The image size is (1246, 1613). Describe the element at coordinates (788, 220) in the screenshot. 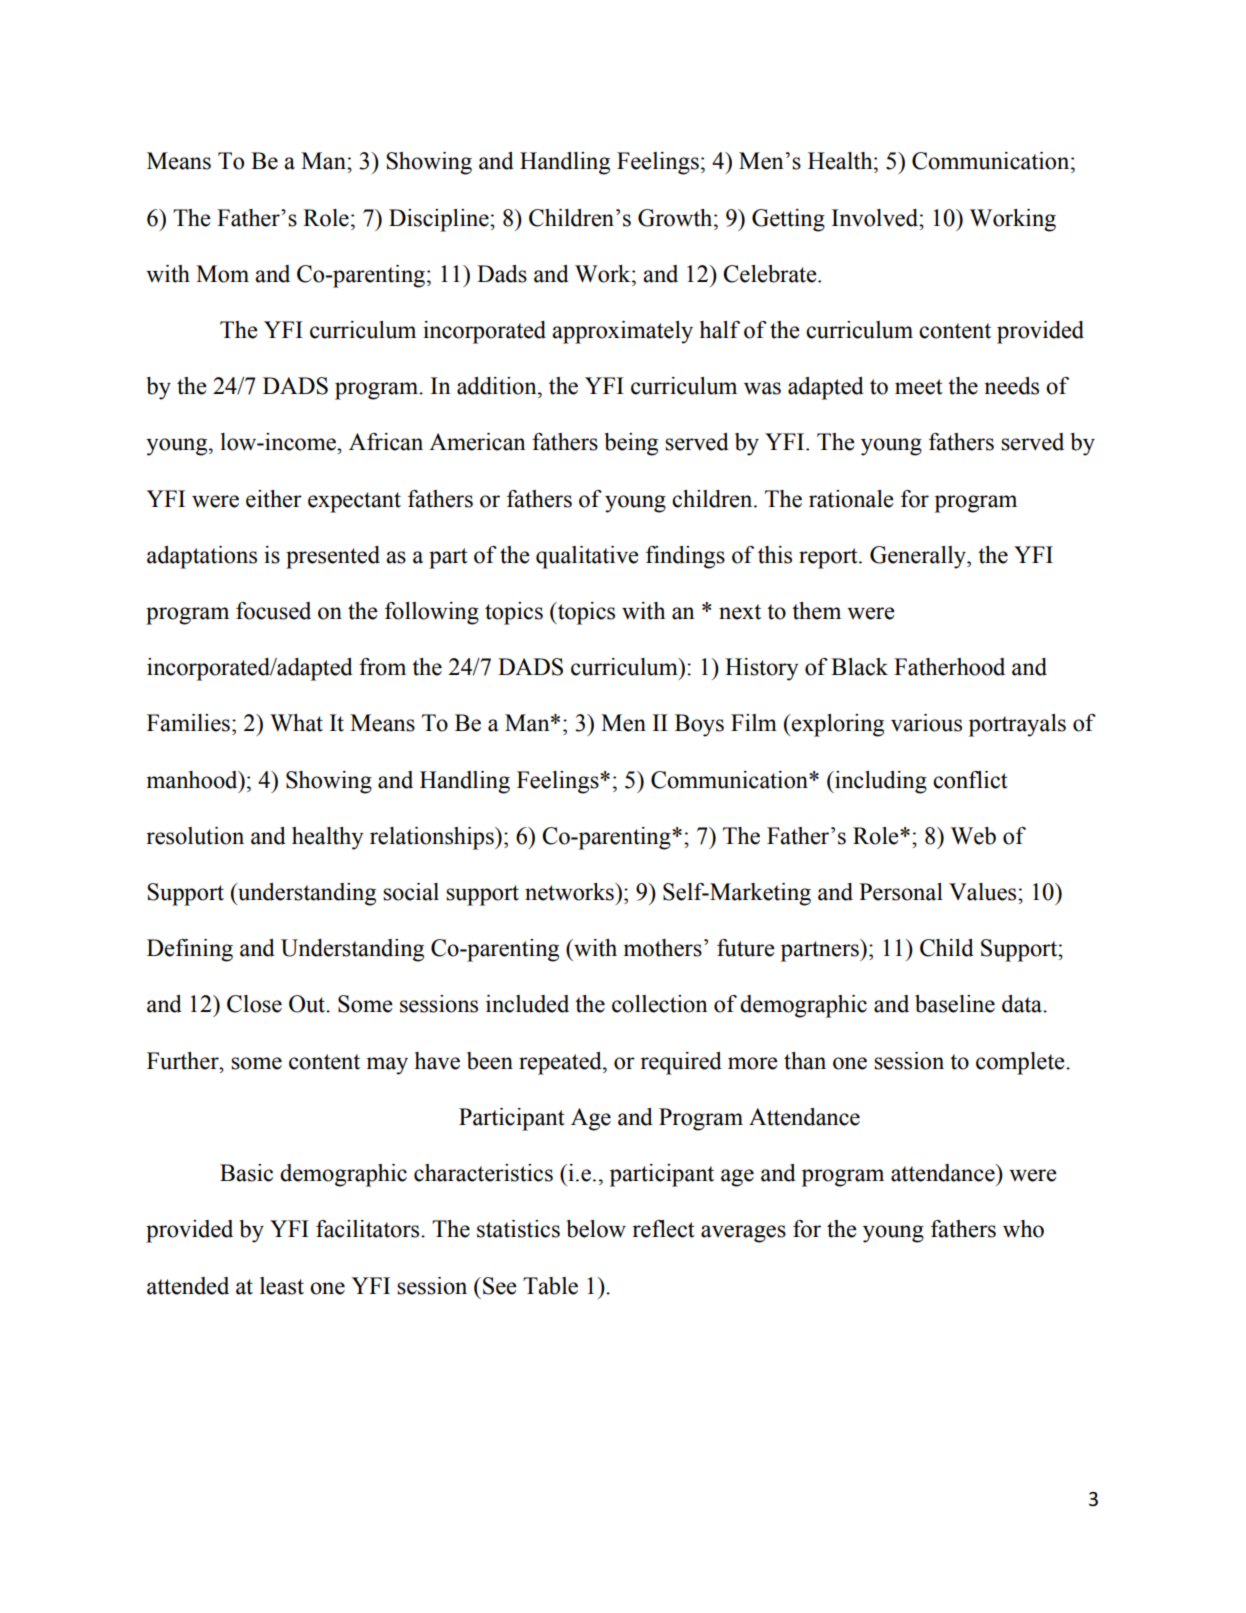

I see `Getting` at that location.
